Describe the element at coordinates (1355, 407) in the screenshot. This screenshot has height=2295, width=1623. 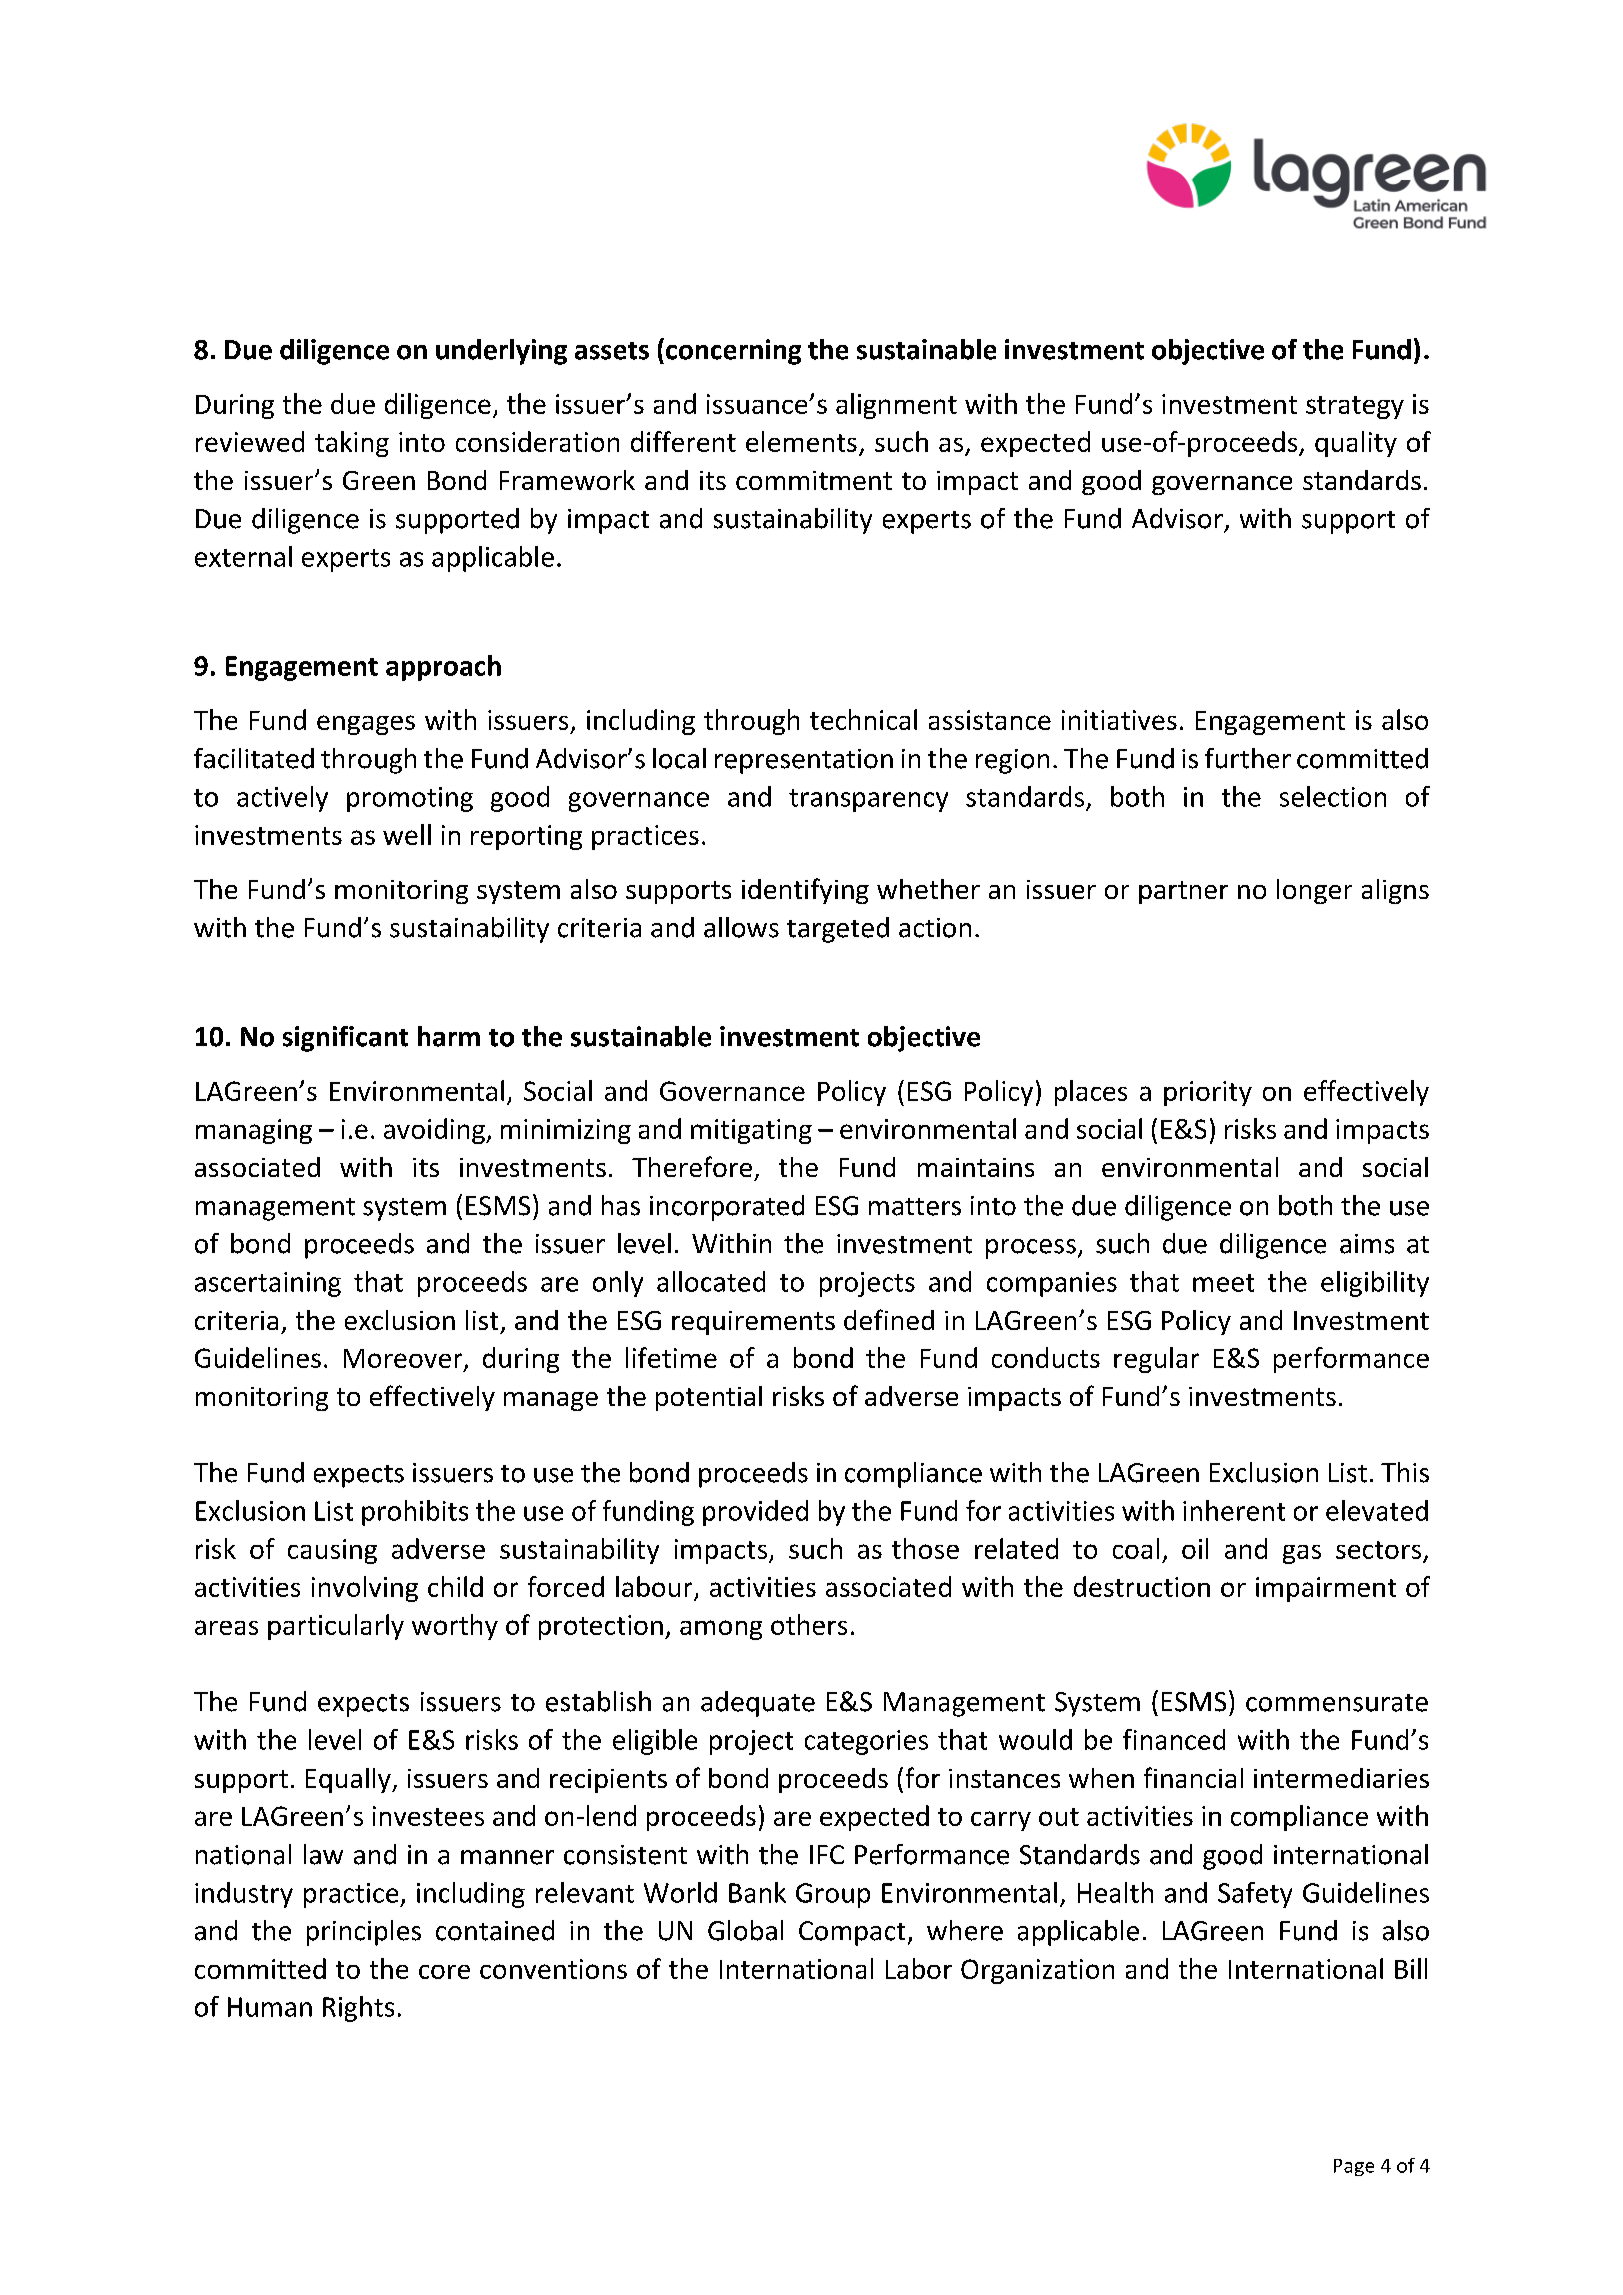
I see `strategy` at that location.
